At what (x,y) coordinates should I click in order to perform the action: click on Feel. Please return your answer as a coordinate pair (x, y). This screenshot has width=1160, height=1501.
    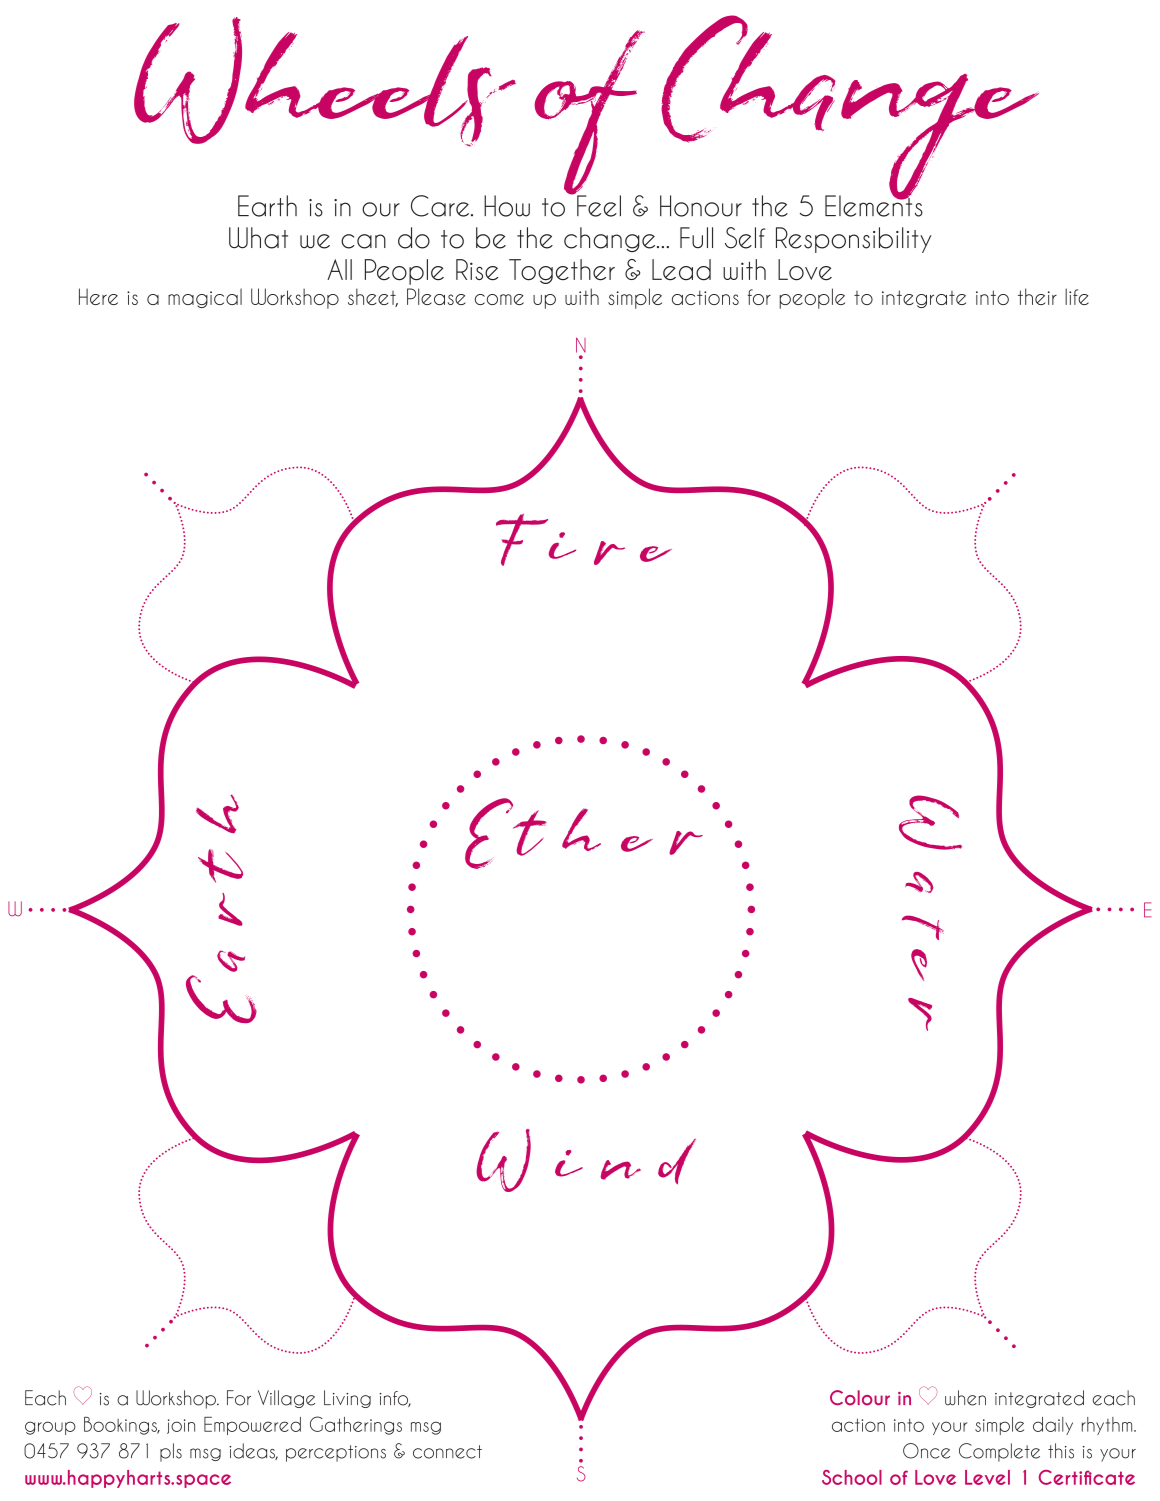
    Looking at the image, I should click on (598, 205).
